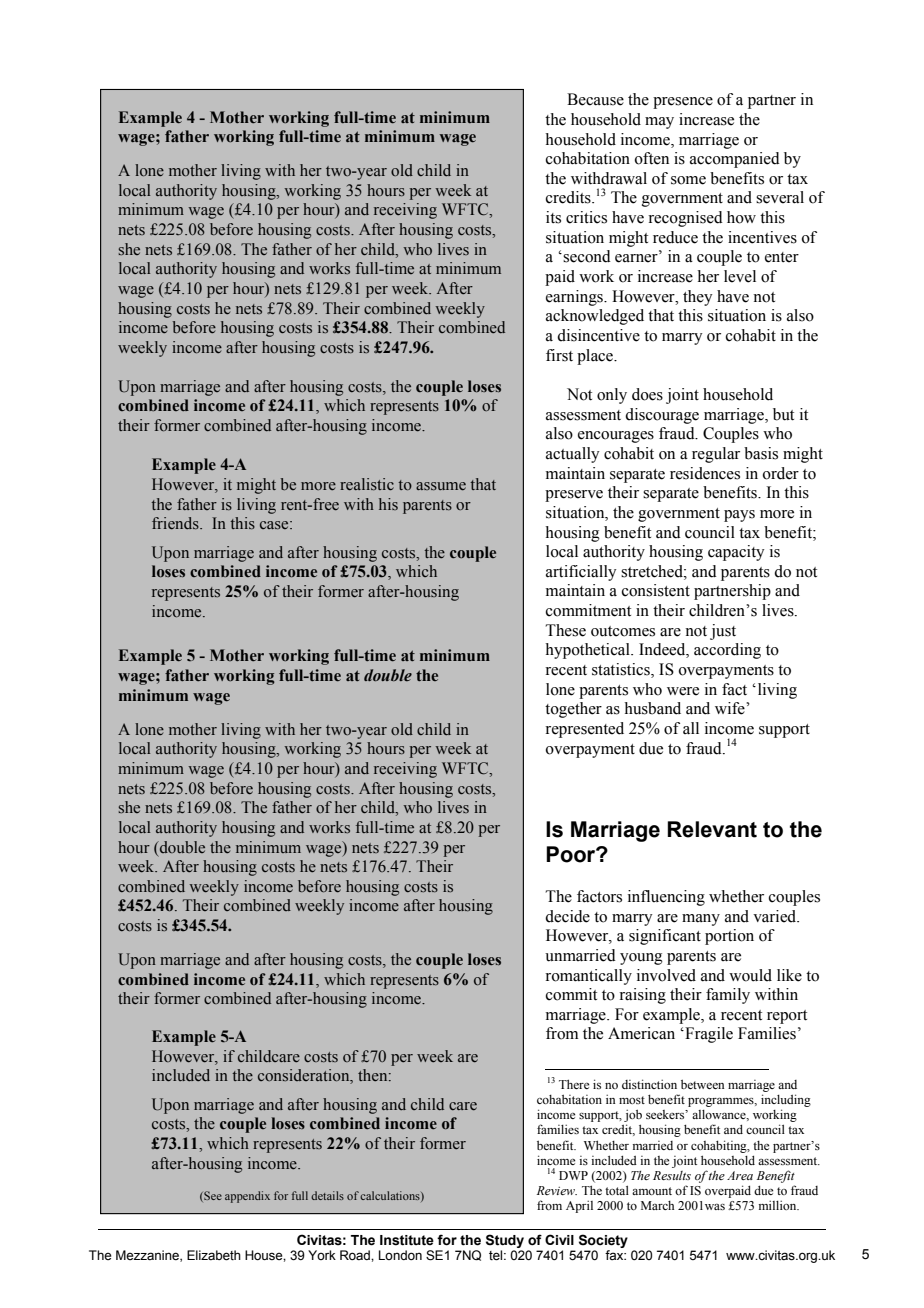  Describe the element at coordinates (586, 217) in the document. I see `critics` at that location.
